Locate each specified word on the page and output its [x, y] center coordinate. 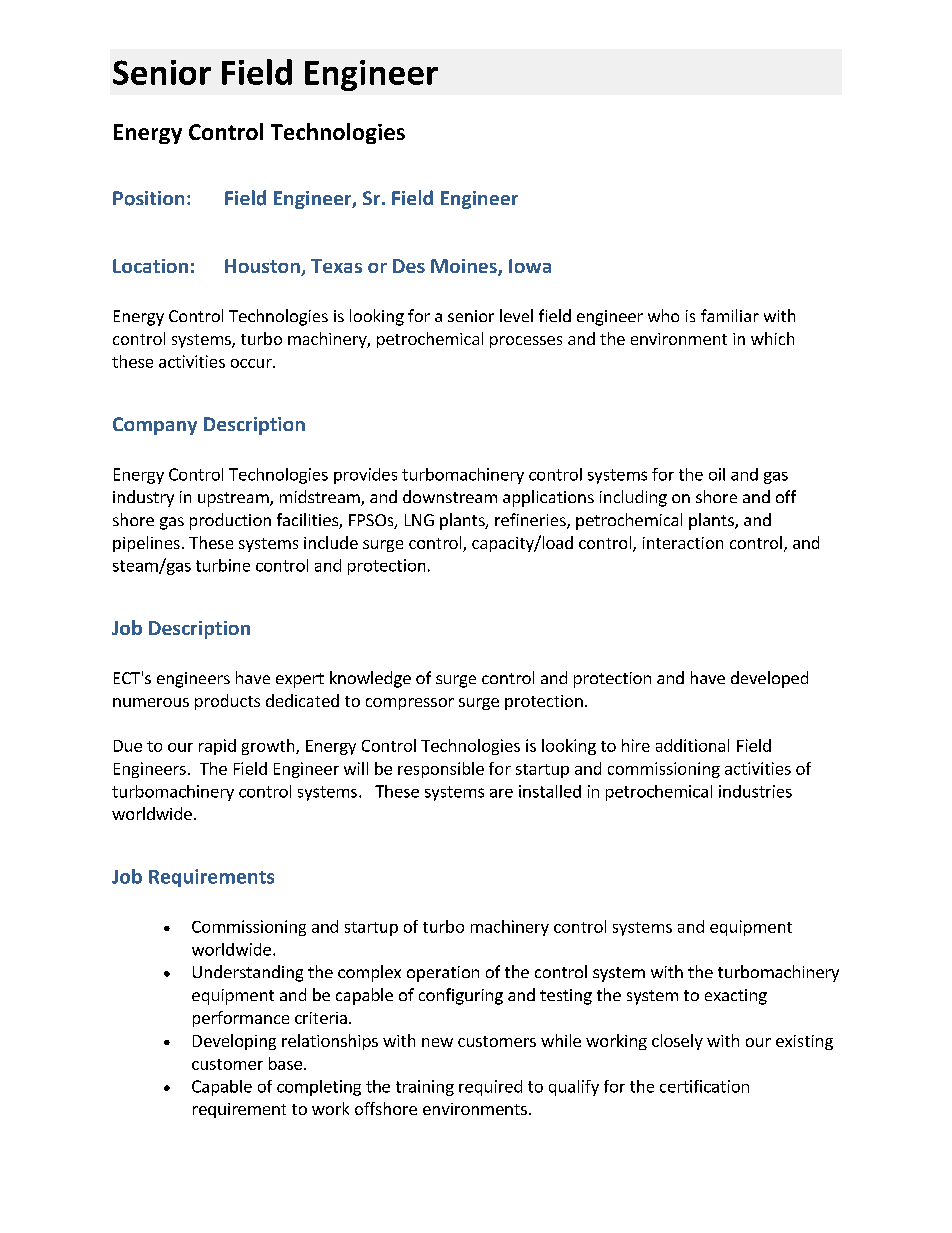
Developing [234, 1042]
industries [755, 791]
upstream [234, 499]
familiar [730, 315]
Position [148, 198]
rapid [217, 747]
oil [717, 474]
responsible [441, 770]
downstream [450, 496]
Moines [465, 267]
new [437, 1042]
